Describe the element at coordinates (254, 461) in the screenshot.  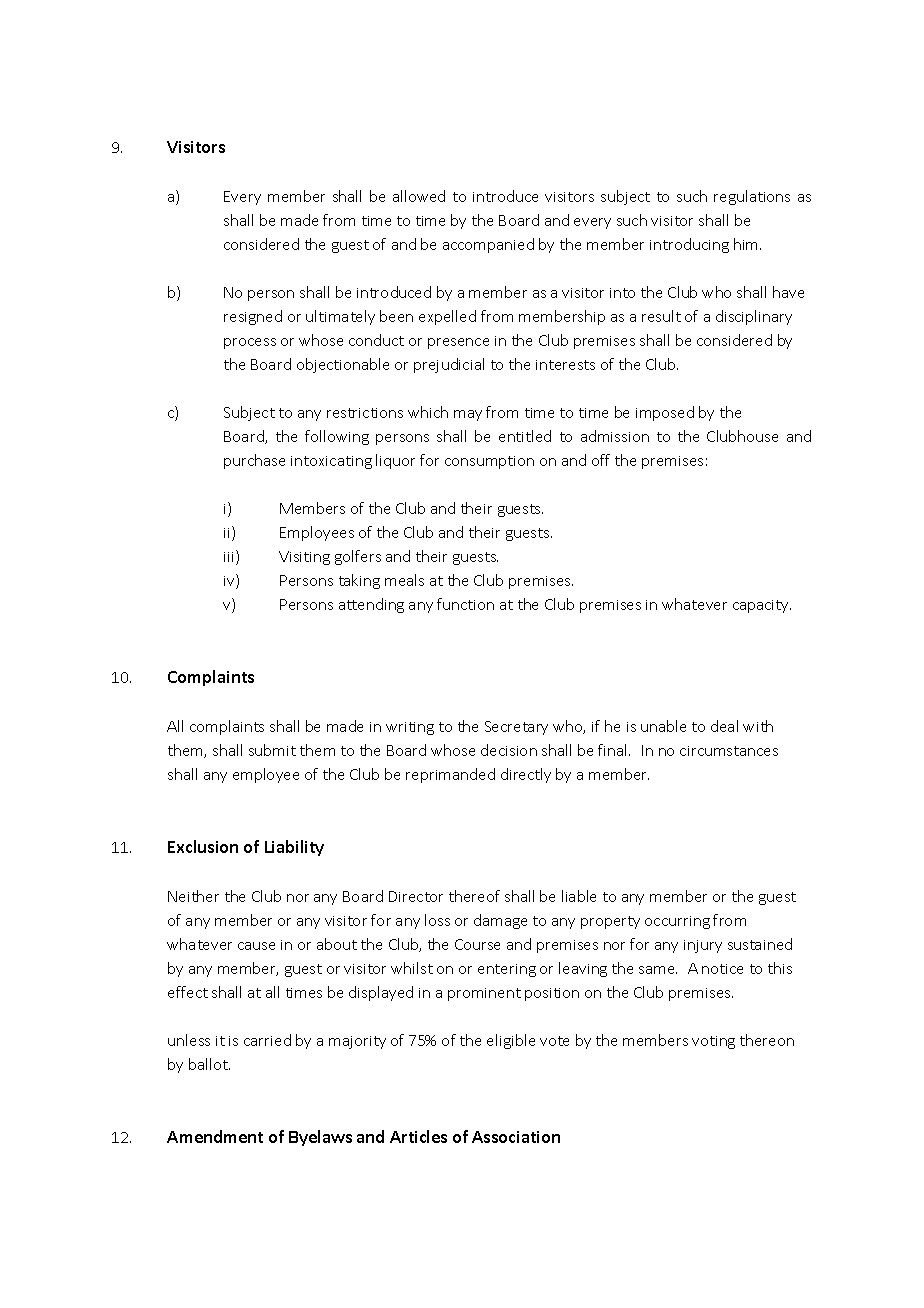
I see `purchase` at that location.
